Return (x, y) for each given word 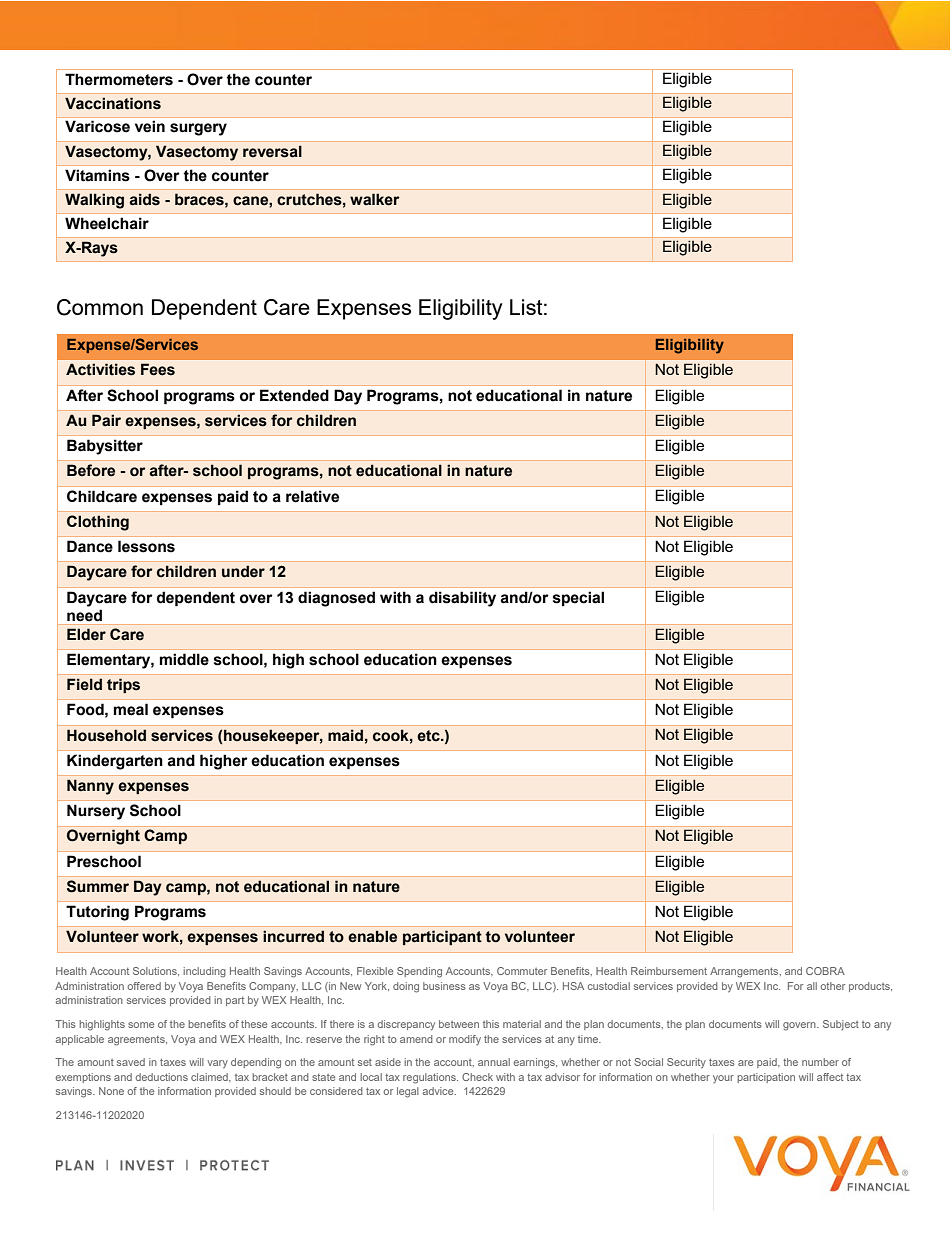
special (578, 598)
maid (345, 735)
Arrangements (745, 972)
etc (429, 736)
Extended (294, 395)
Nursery (96, 812)
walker (375, 199)
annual (494, 1062)
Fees (158, 369)
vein (150, 126)
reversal (272, 151)
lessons (146, 546)
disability (462, 599)
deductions (162, 1077)
